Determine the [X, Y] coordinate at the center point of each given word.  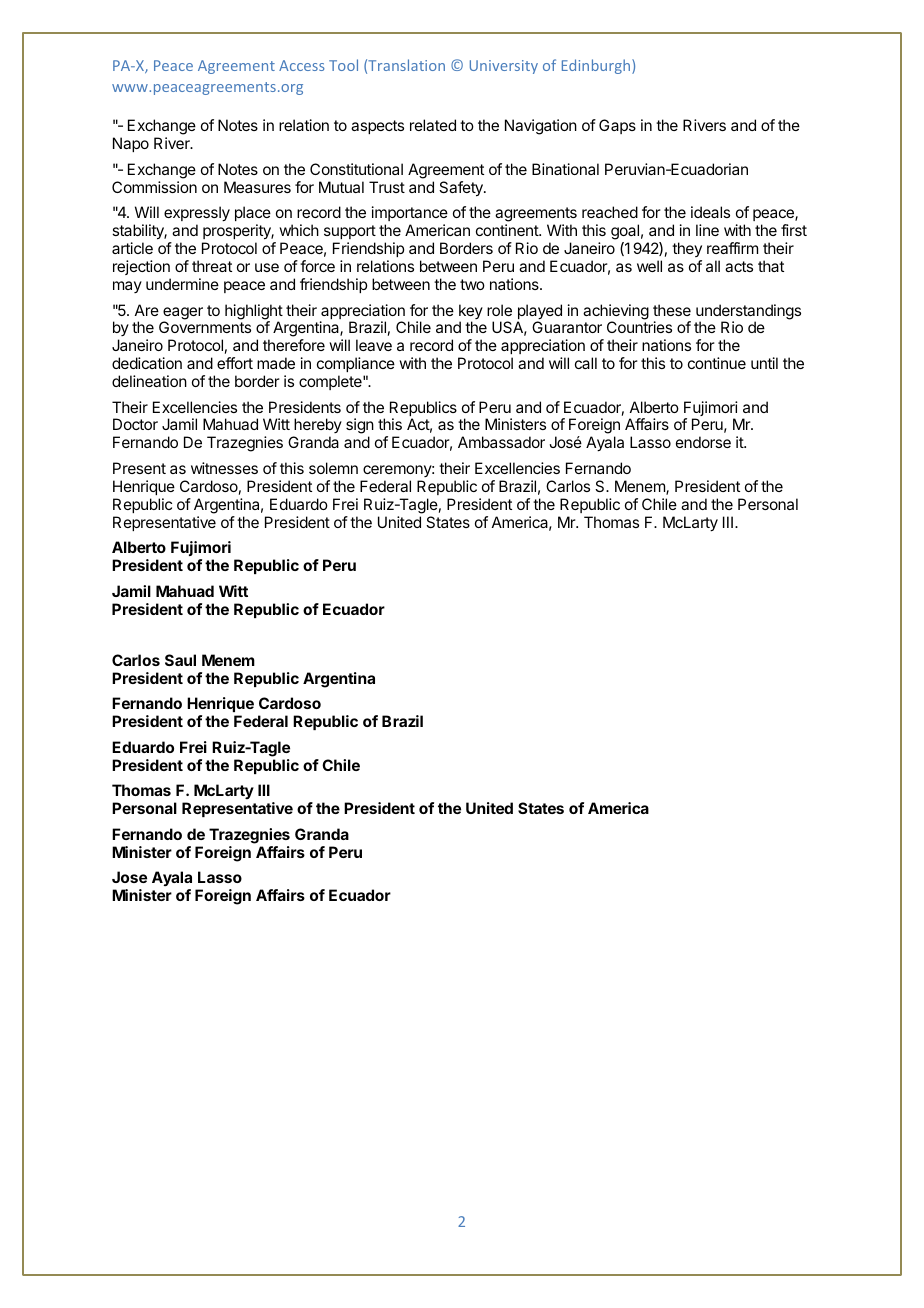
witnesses [224, 468]
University [504, 67]
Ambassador [501, 442]
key [471, 313]
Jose [129, 877]
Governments [205, 327]
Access [302, 65]
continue [717, 363]
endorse [703, 442]
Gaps [617, 126]
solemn [333, 468]
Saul [180, 660]
